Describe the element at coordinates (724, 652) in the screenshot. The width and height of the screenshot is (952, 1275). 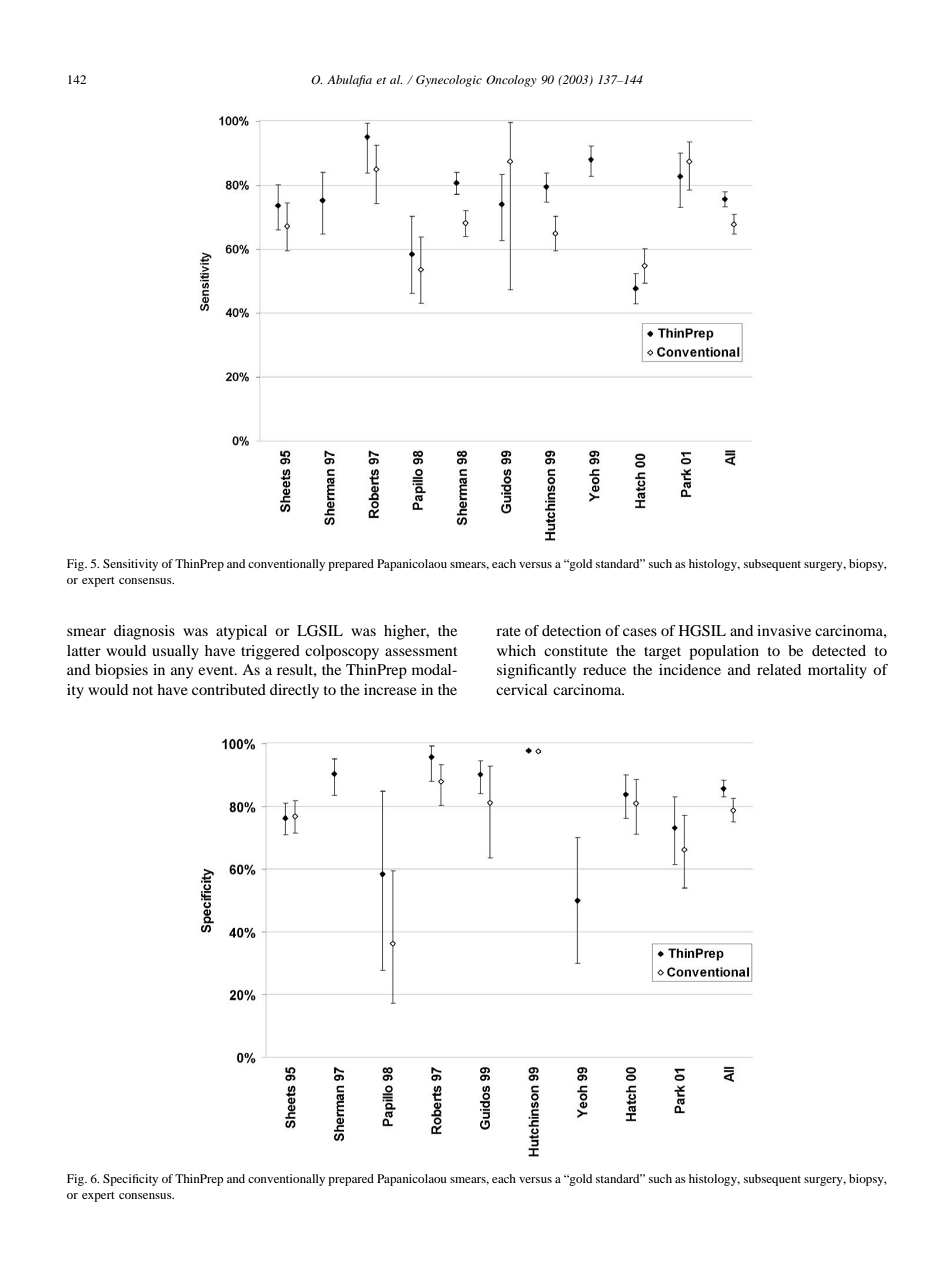
I see `population` at that location.
